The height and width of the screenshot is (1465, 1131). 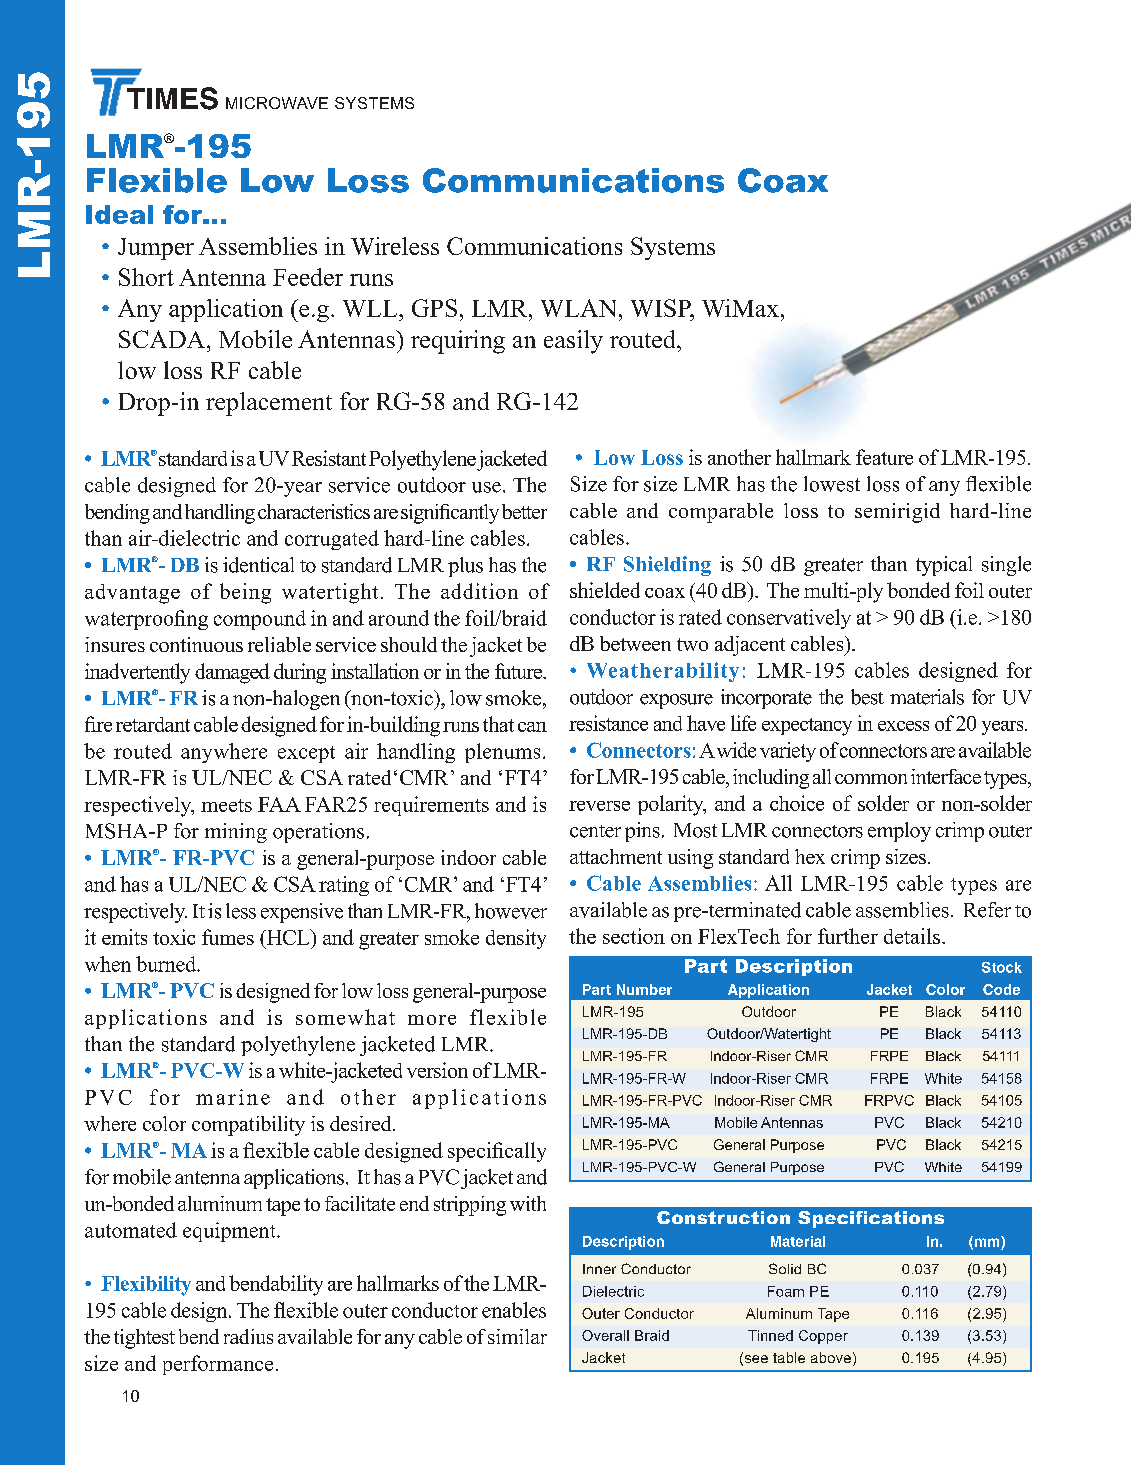 What do you see at coordinates (578, 308) in the screenshot?
I see `WLAN` at bounding box center [578, 308].
